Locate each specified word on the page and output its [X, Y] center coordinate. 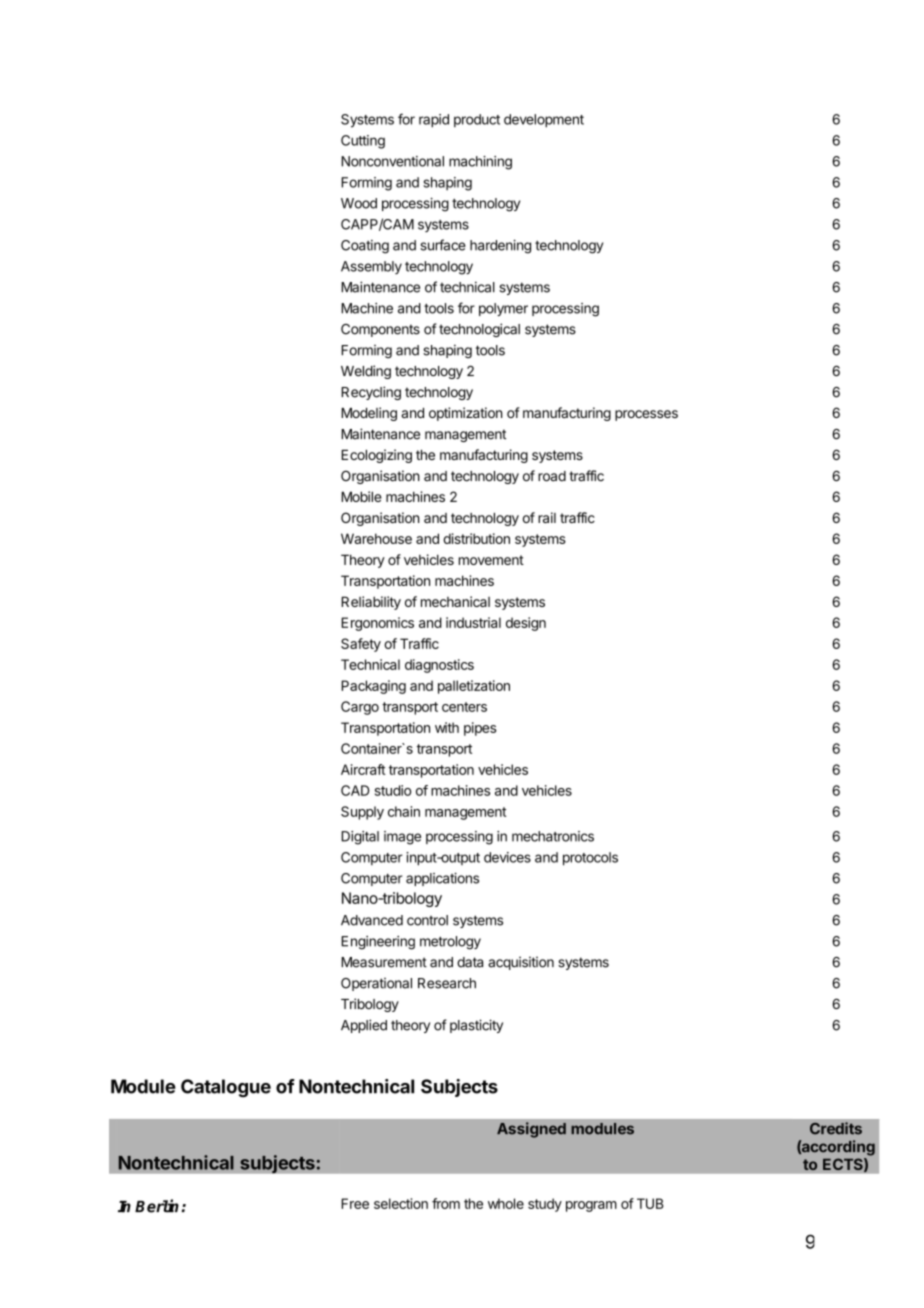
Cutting [363, 142]
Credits [836, 1128]
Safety [361, 645]
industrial [473, 622]
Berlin [158, 1206]
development [544, 121]
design [526, 624]
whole [506, 1203]
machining [480, 163]
